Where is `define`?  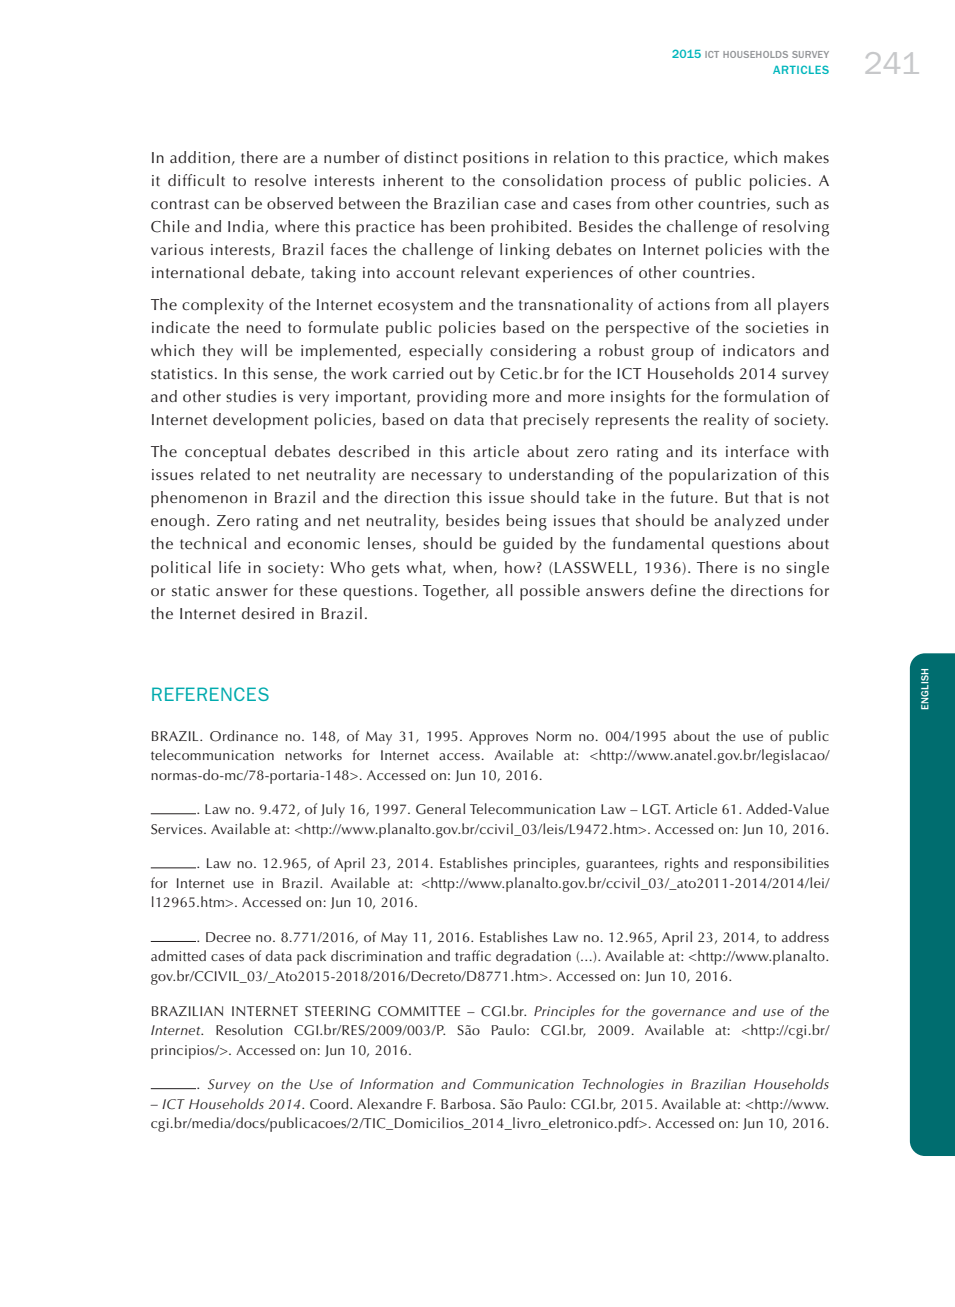
define is located at coordinates (673, 590).
